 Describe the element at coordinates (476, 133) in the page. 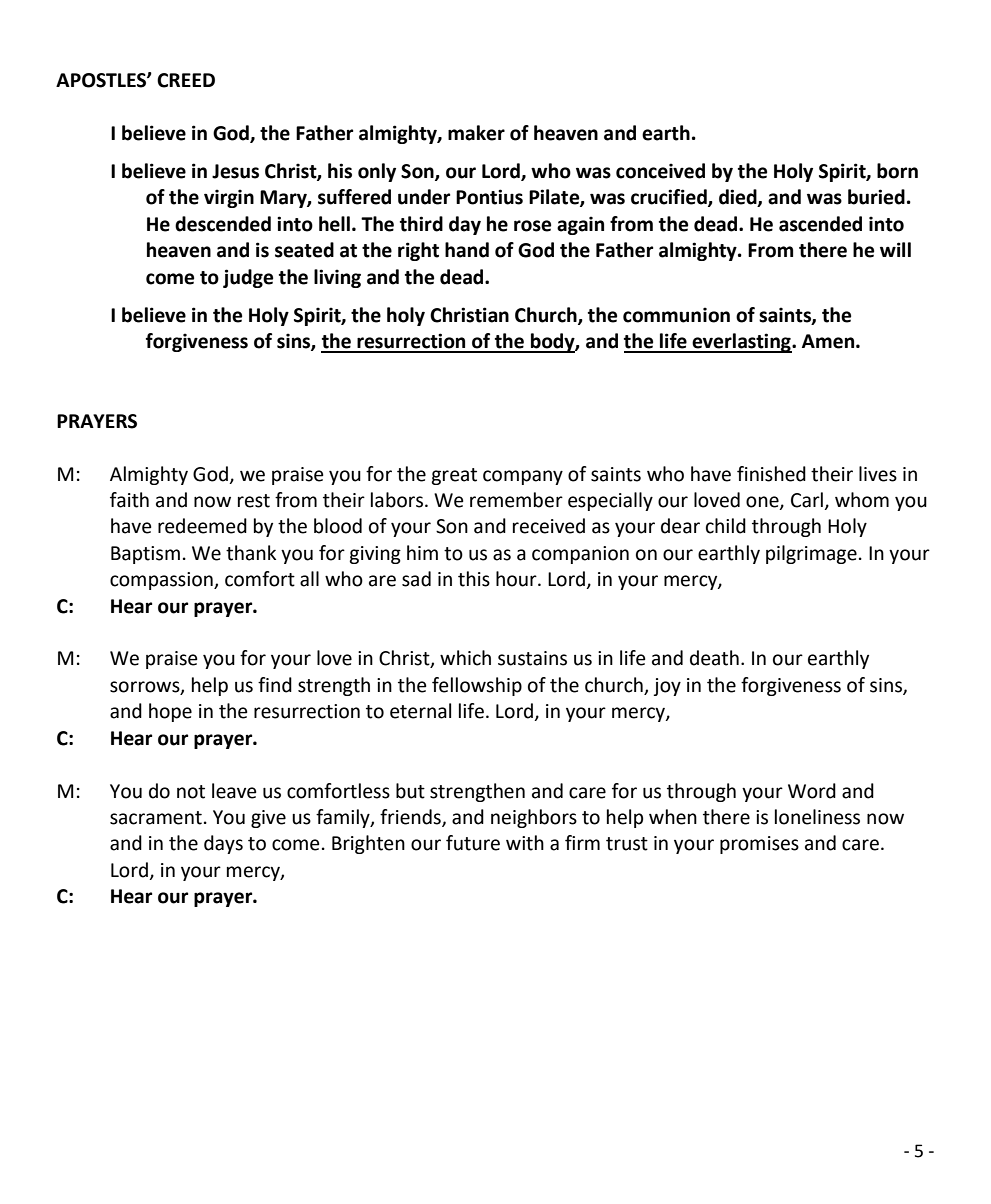

I see `maker` at that location.
